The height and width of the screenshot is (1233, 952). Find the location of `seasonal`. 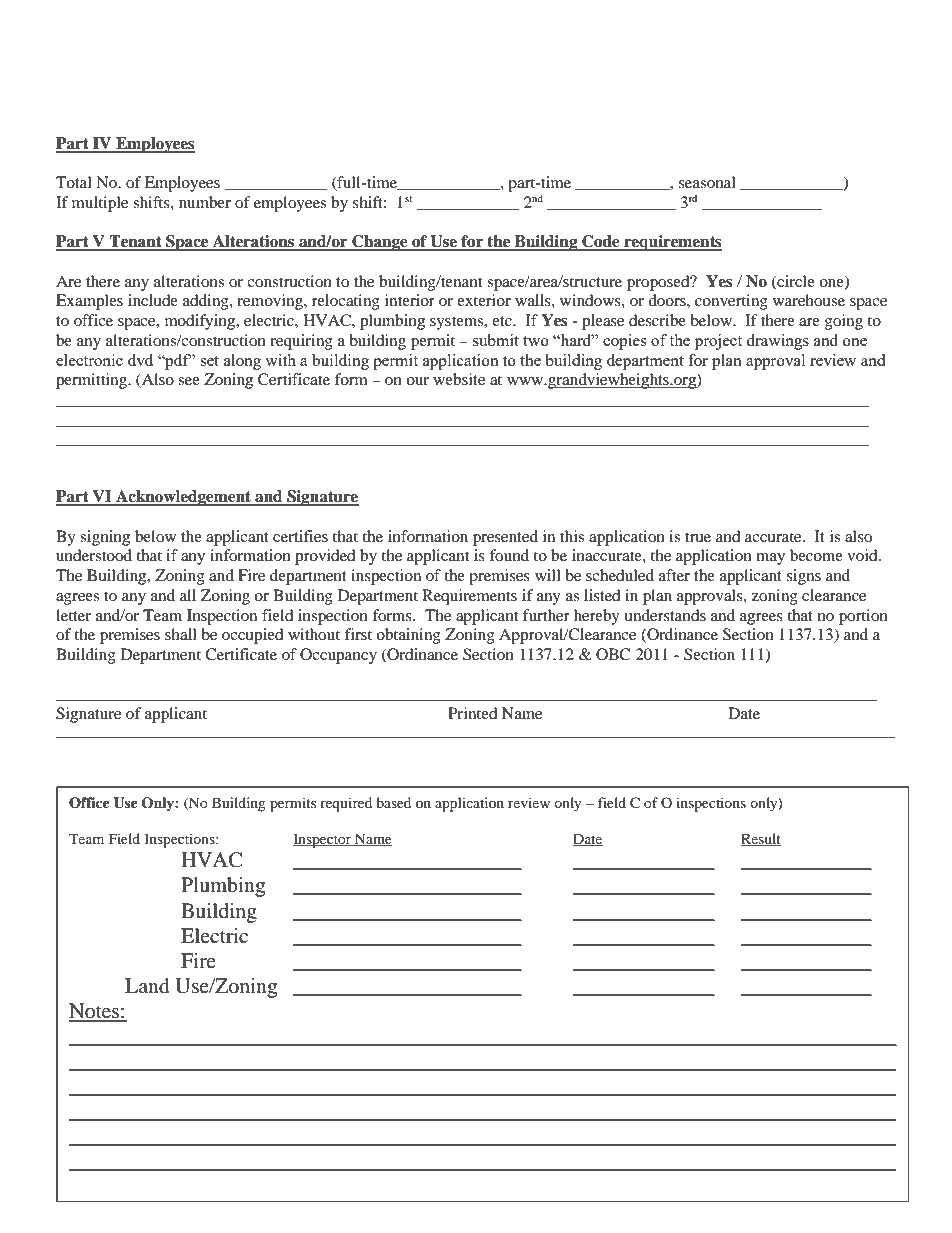

seasonal is located at coordinates (707, 182).
